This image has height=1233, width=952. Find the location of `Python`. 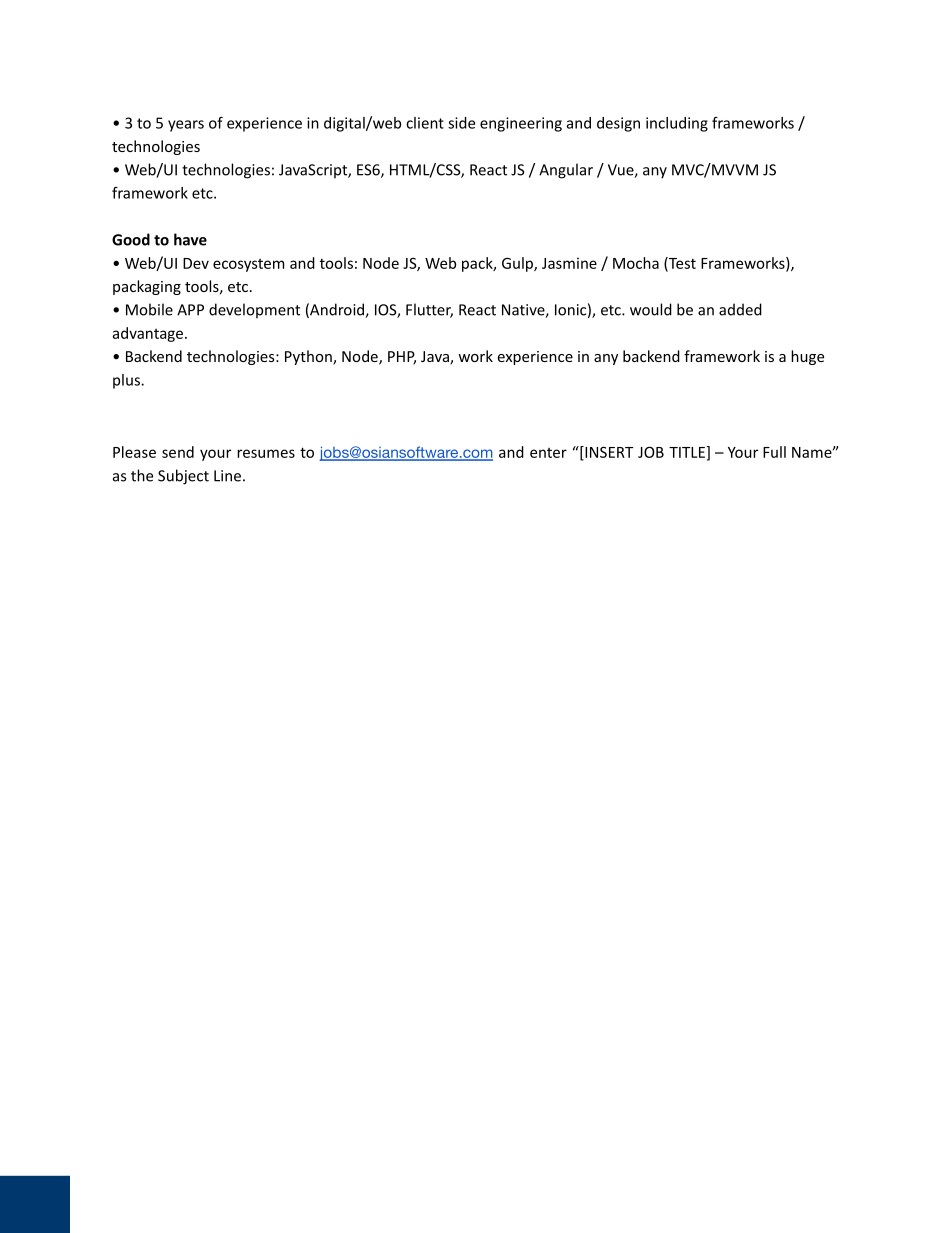

Python is located at coordinates (309, 357).
